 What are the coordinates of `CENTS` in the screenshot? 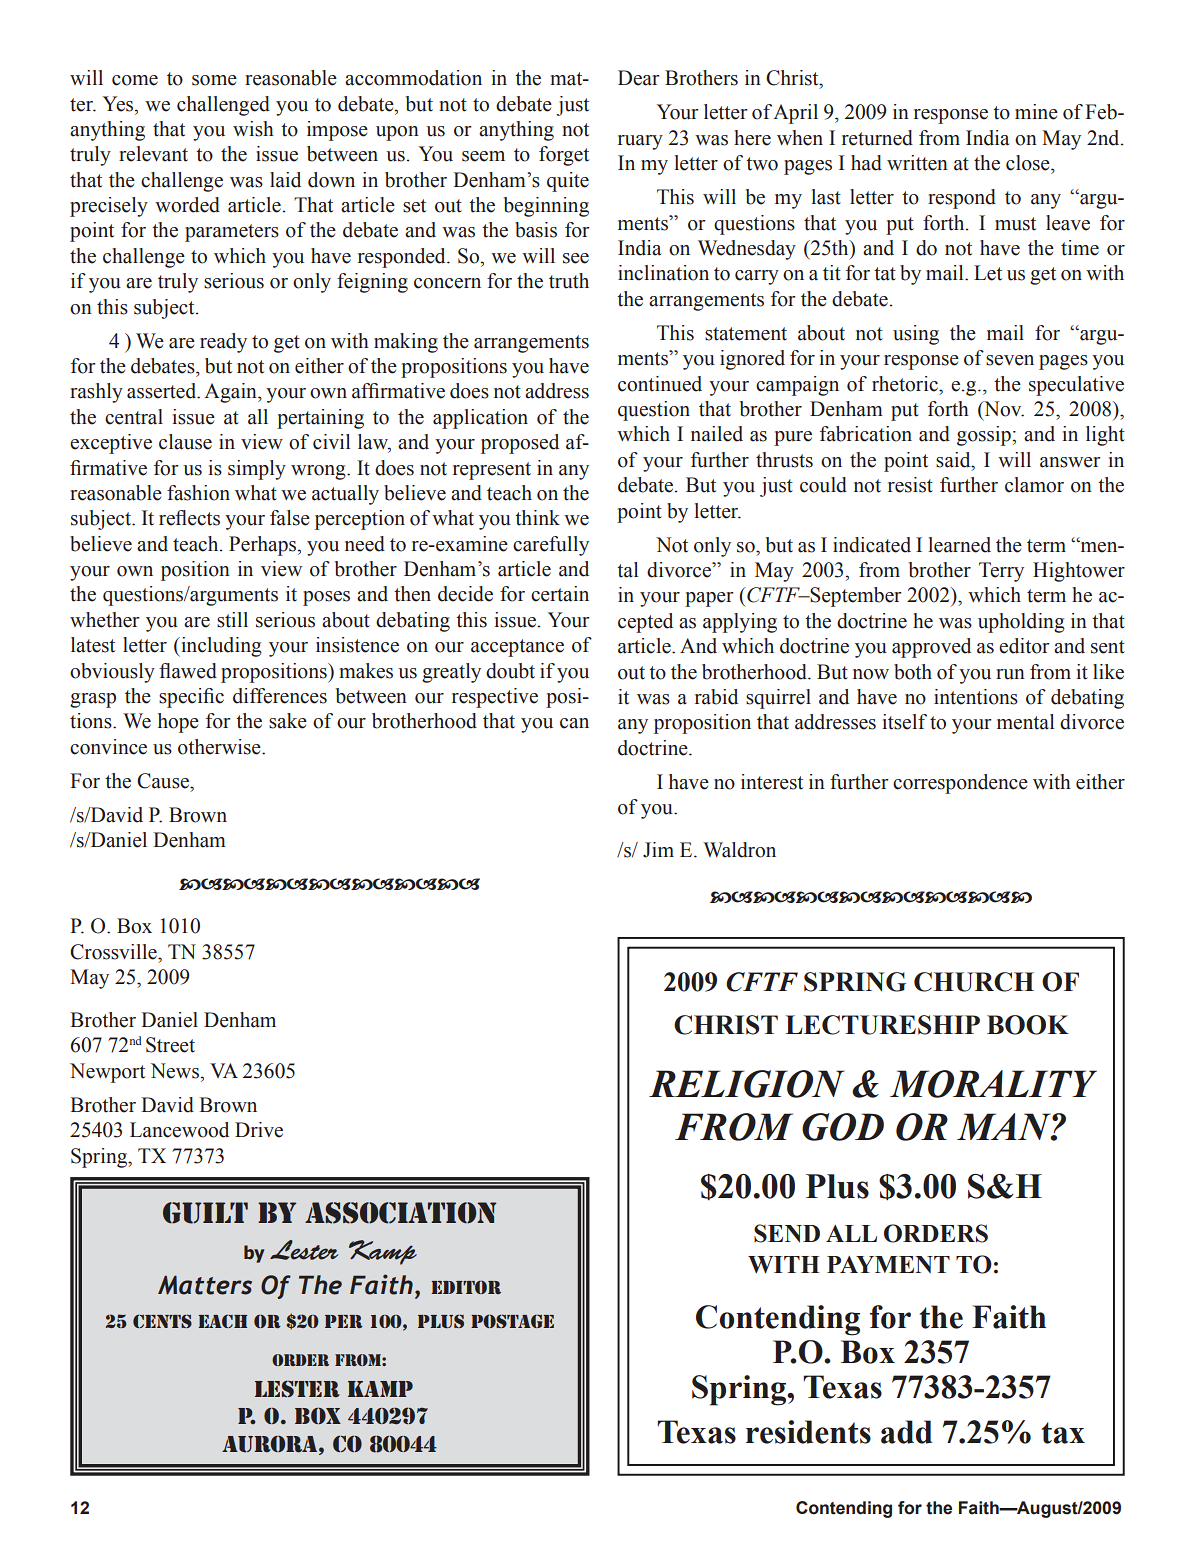 It's located at (162, 1321).
